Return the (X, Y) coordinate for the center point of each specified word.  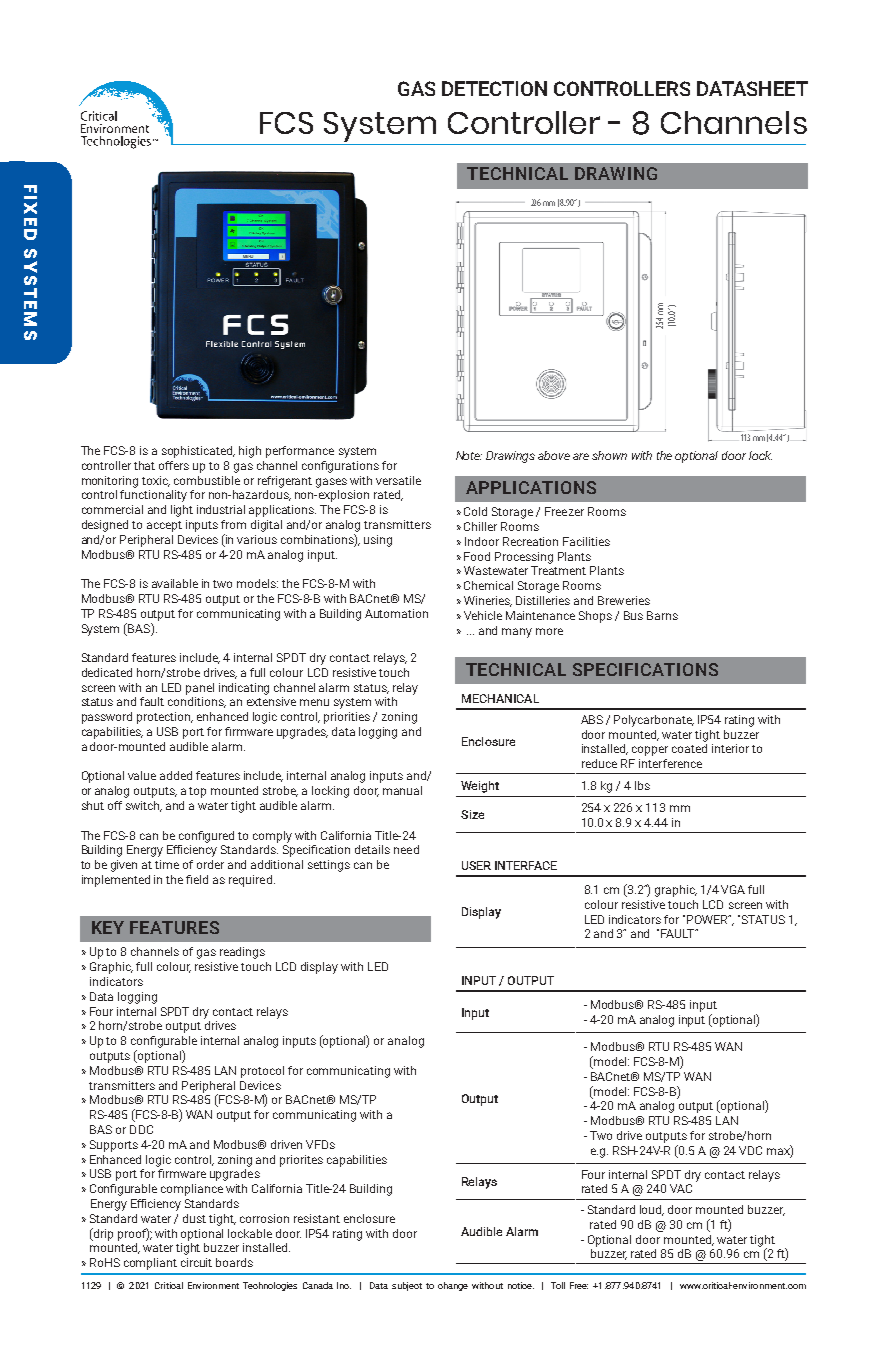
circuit (196, 1262)
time (167, 864)
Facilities (586, 541)
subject (407, 1286)
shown (609, 455)
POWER (709, 919)
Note (469, 455)
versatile (398, 480)
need (406, 849)
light (182, 511)
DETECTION (494, 88)
